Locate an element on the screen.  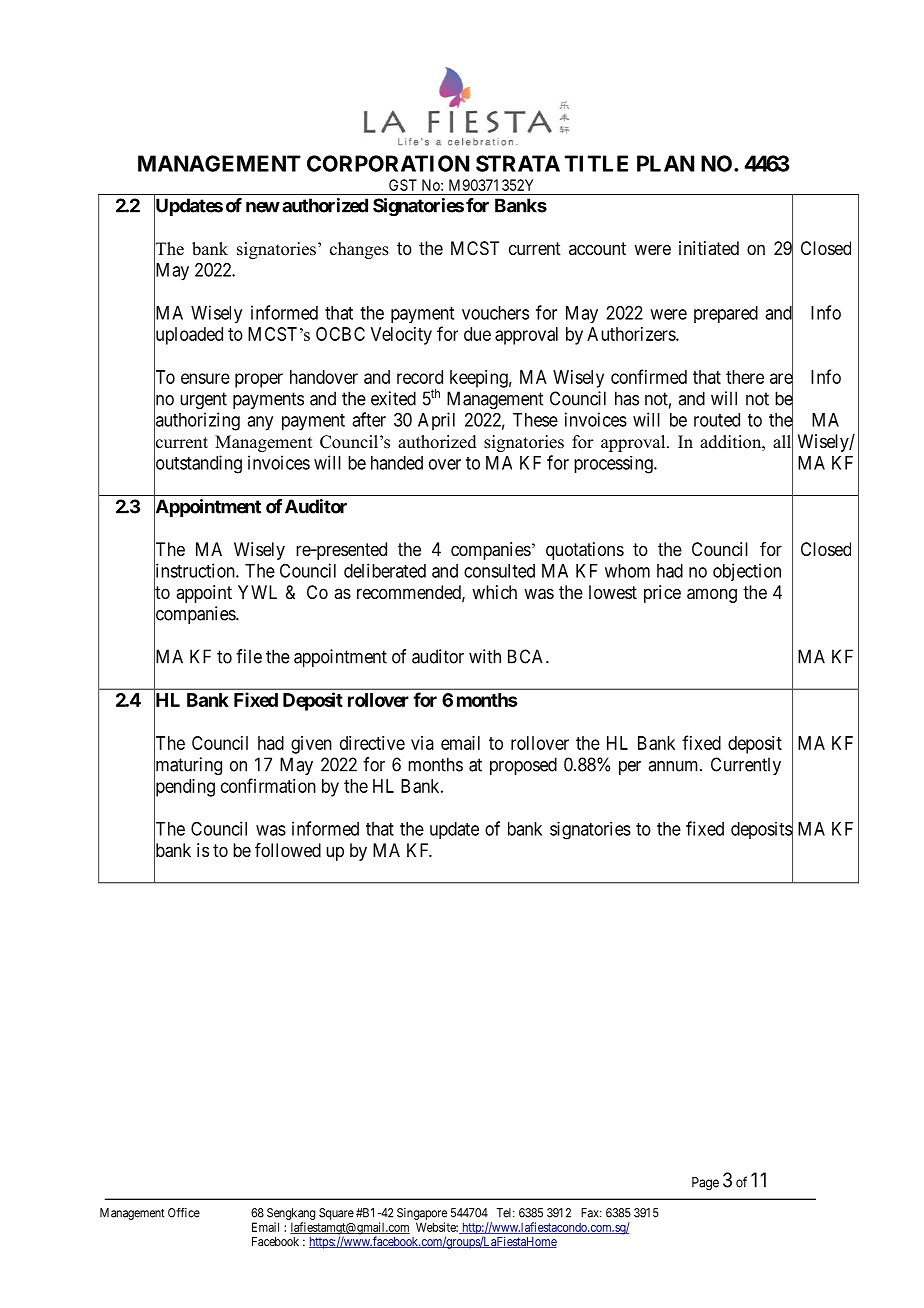
Office is located at coordinates (184, 1213).
